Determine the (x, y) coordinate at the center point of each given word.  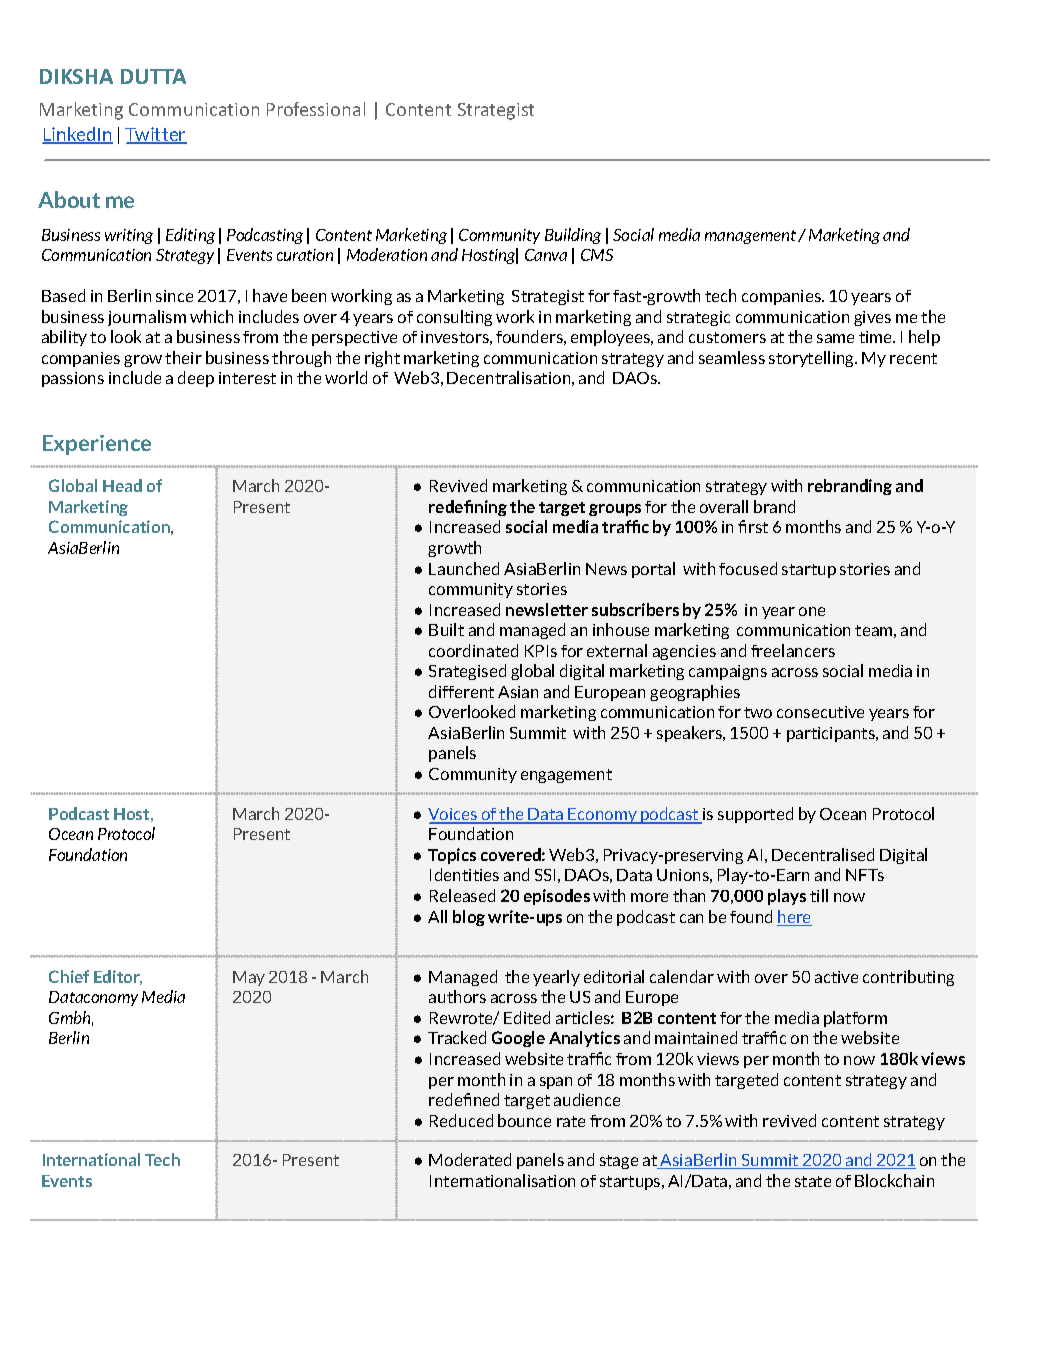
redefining (468, 508)
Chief (69, 976)
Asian (518, 692)
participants (832, 734)
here (794, 918)
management (752, 237)
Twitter (156, 135)
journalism (147, 318)
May (249, 978)
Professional (316, 109)
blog (469, 918)
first (753, 526)
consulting (454, 318)
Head (122, 485)
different (461, 691)
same (835, 338)
